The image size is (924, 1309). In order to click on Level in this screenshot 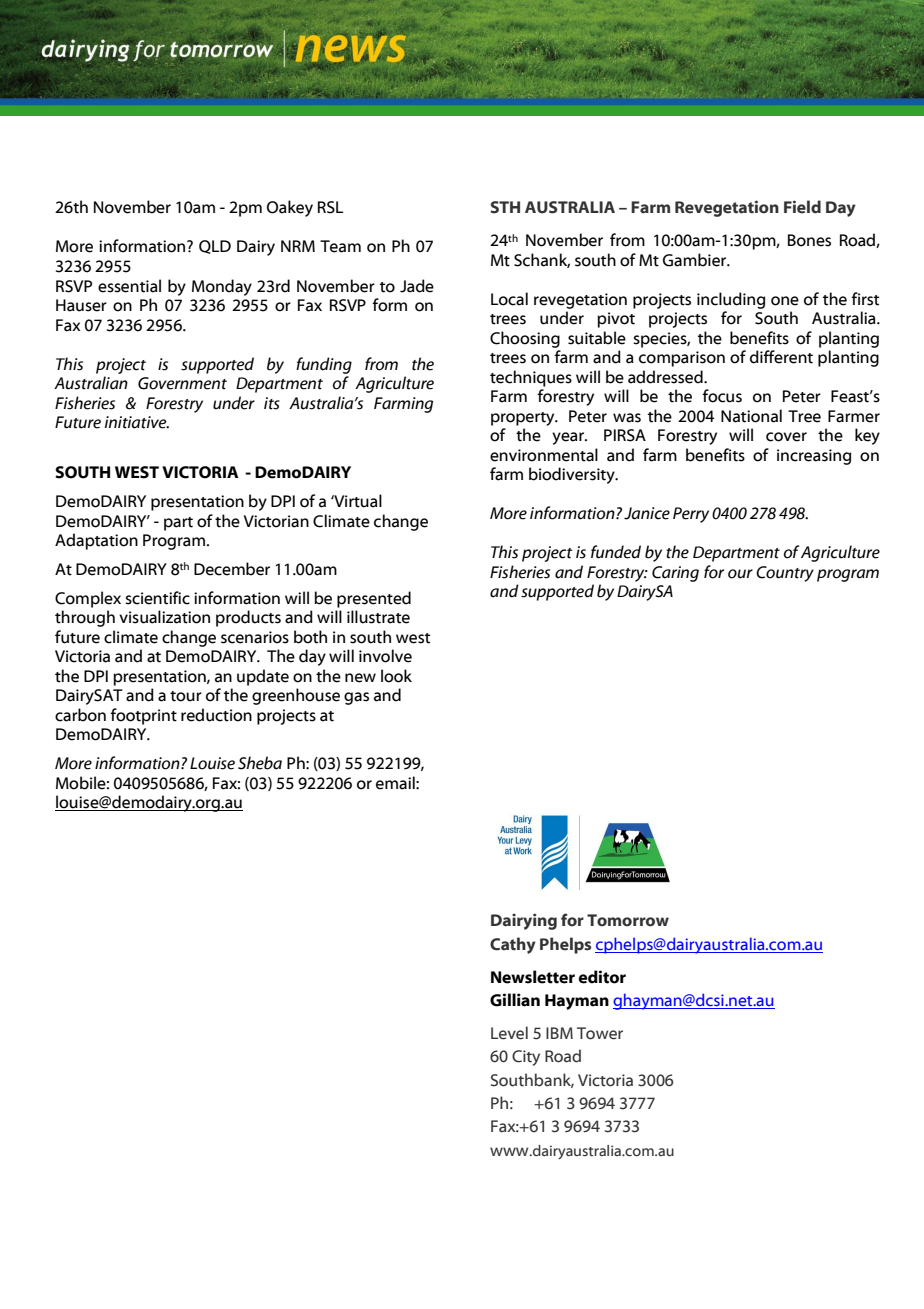, I will do `click(509, 1033)`.
